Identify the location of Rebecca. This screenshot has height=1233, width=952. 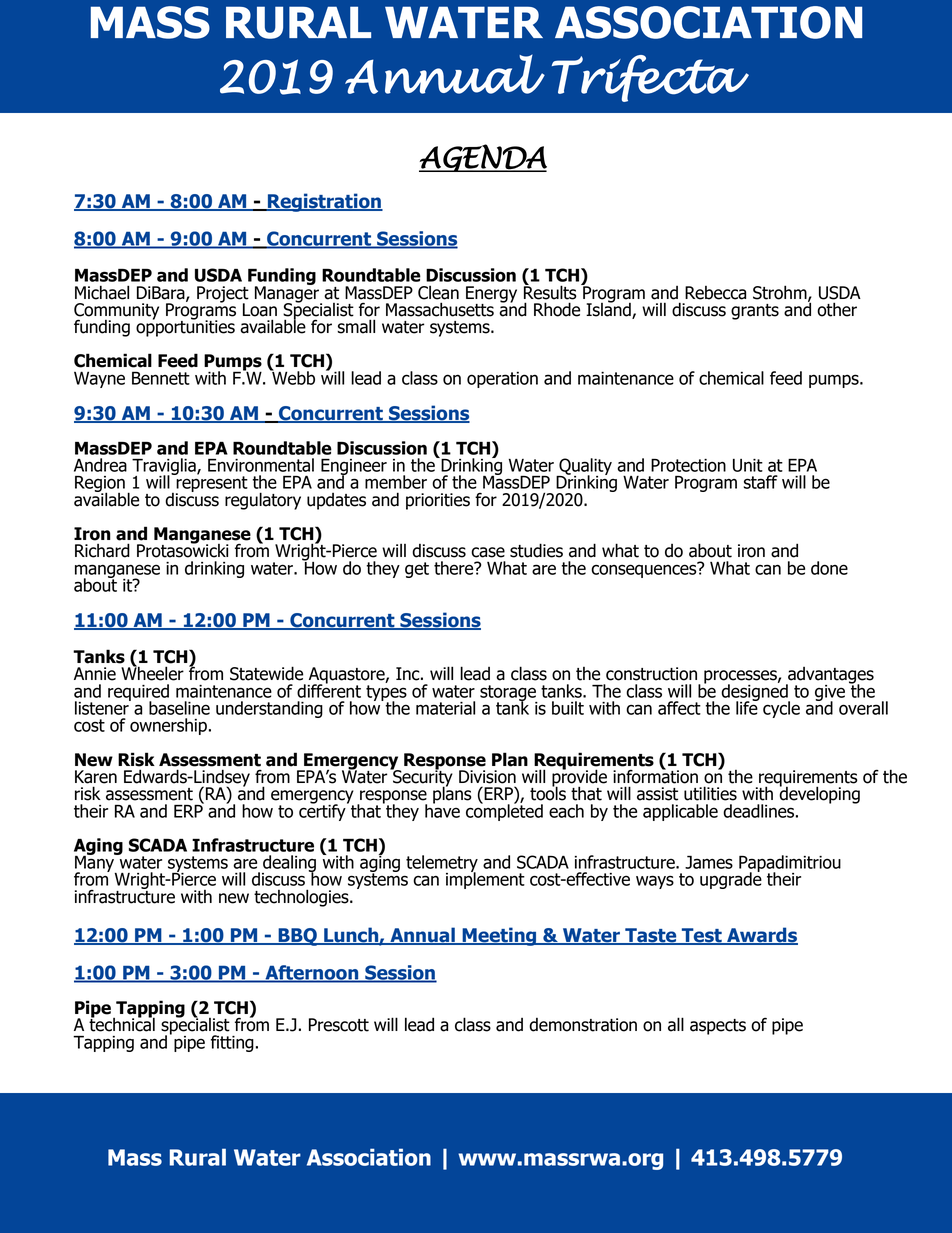
(715, 293).
